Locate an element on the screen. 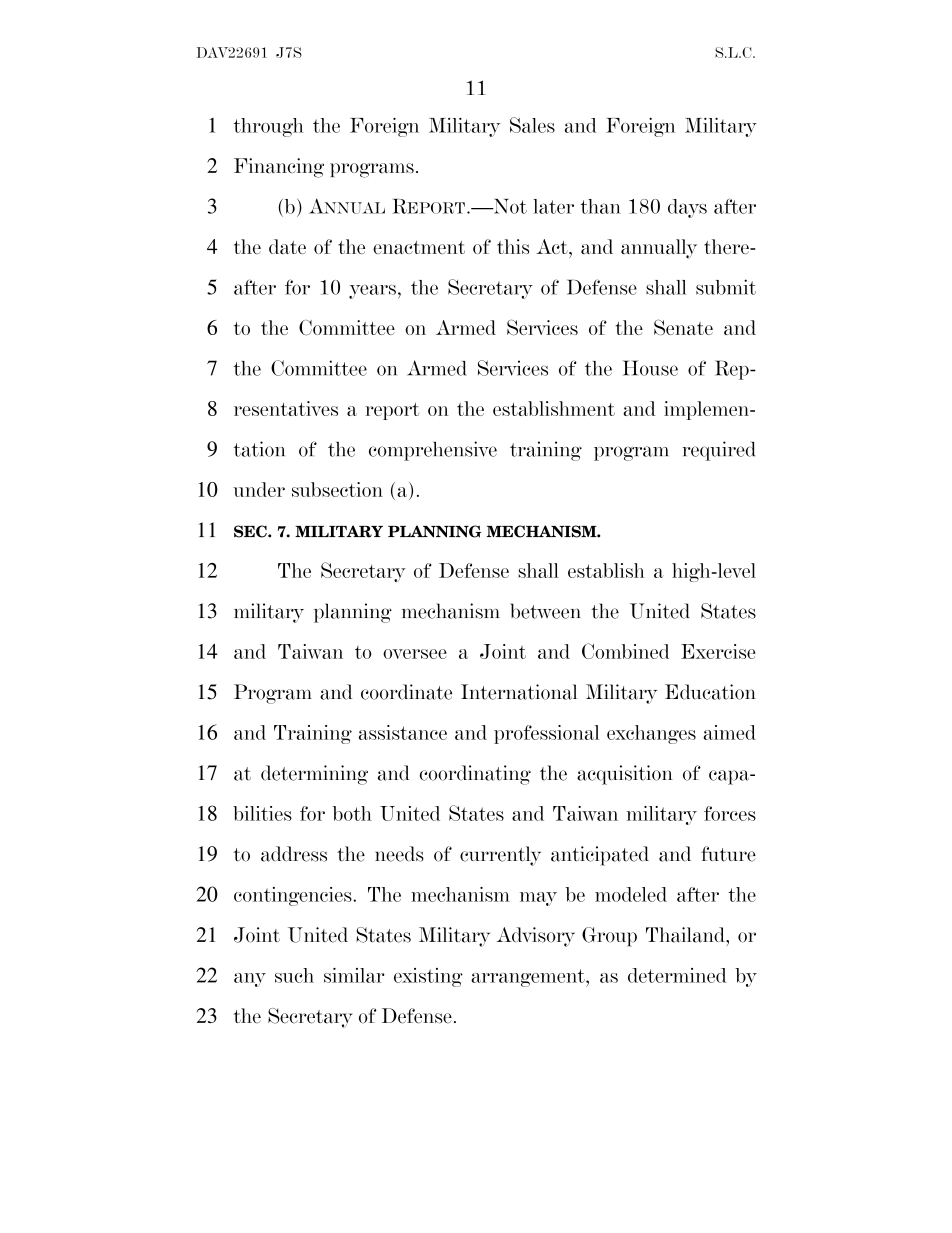 This screenshot has height=1233, width=952. acquisition is located at coordinates (625, 775).
